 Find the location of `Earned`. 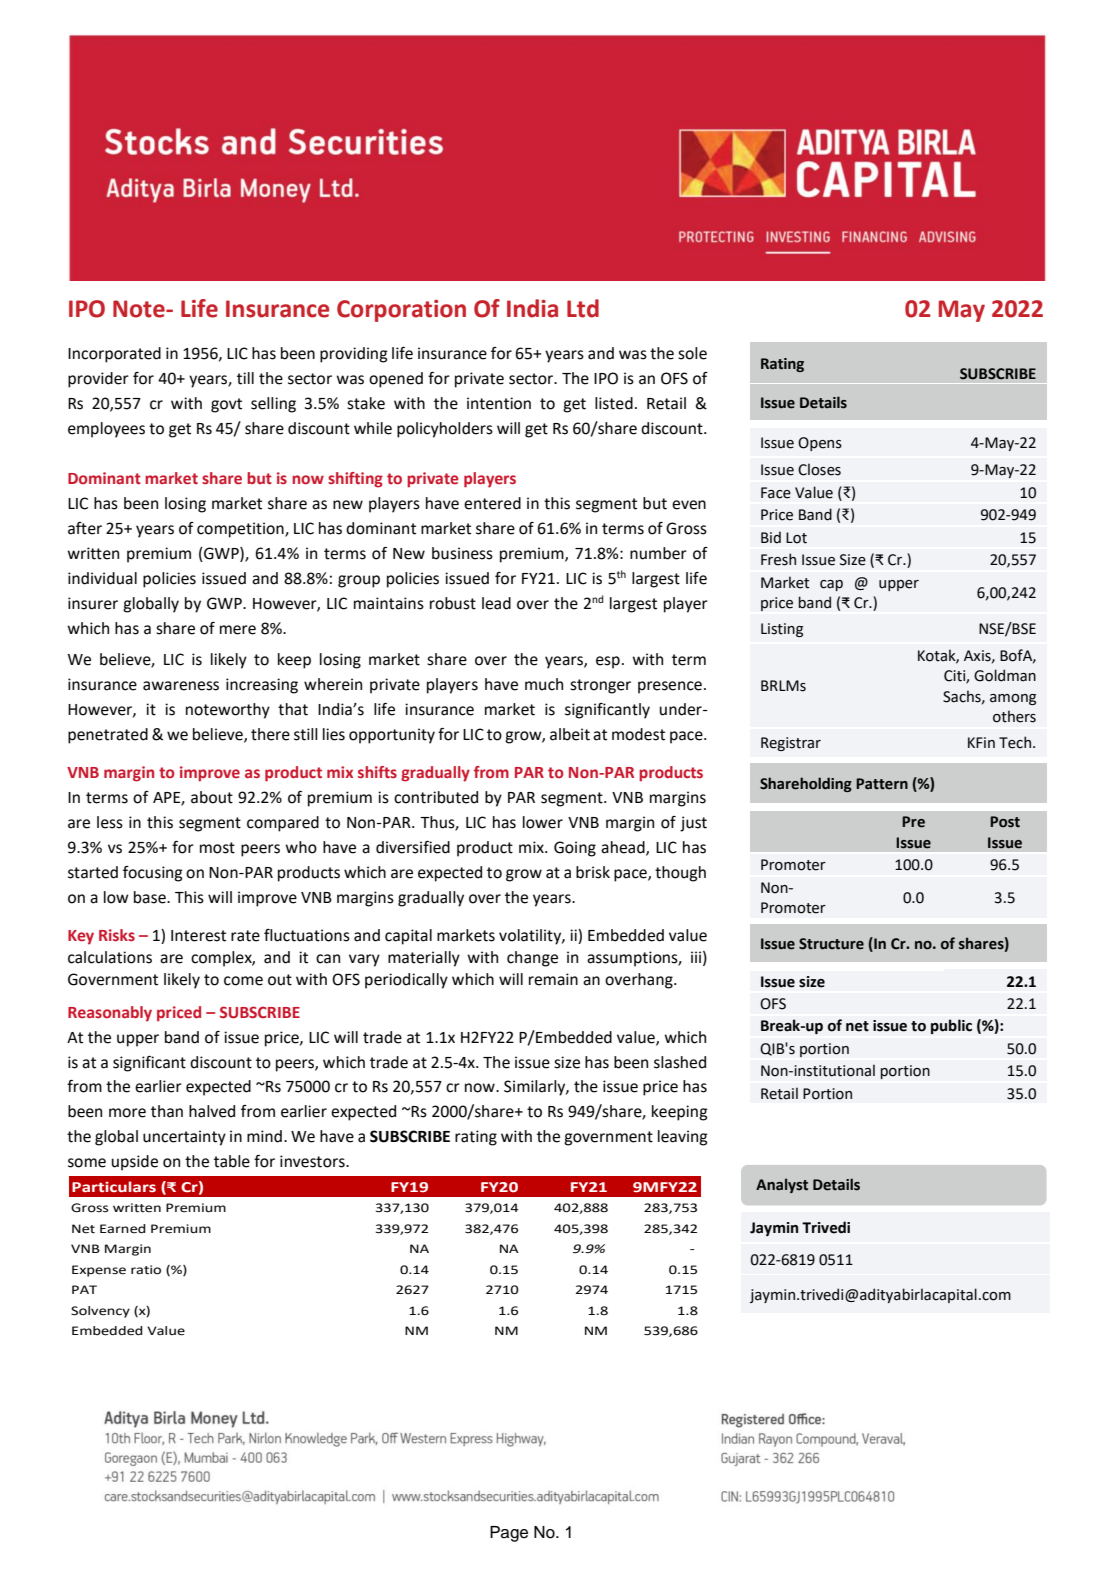

Earned is located at coordinates (123, 1229).
